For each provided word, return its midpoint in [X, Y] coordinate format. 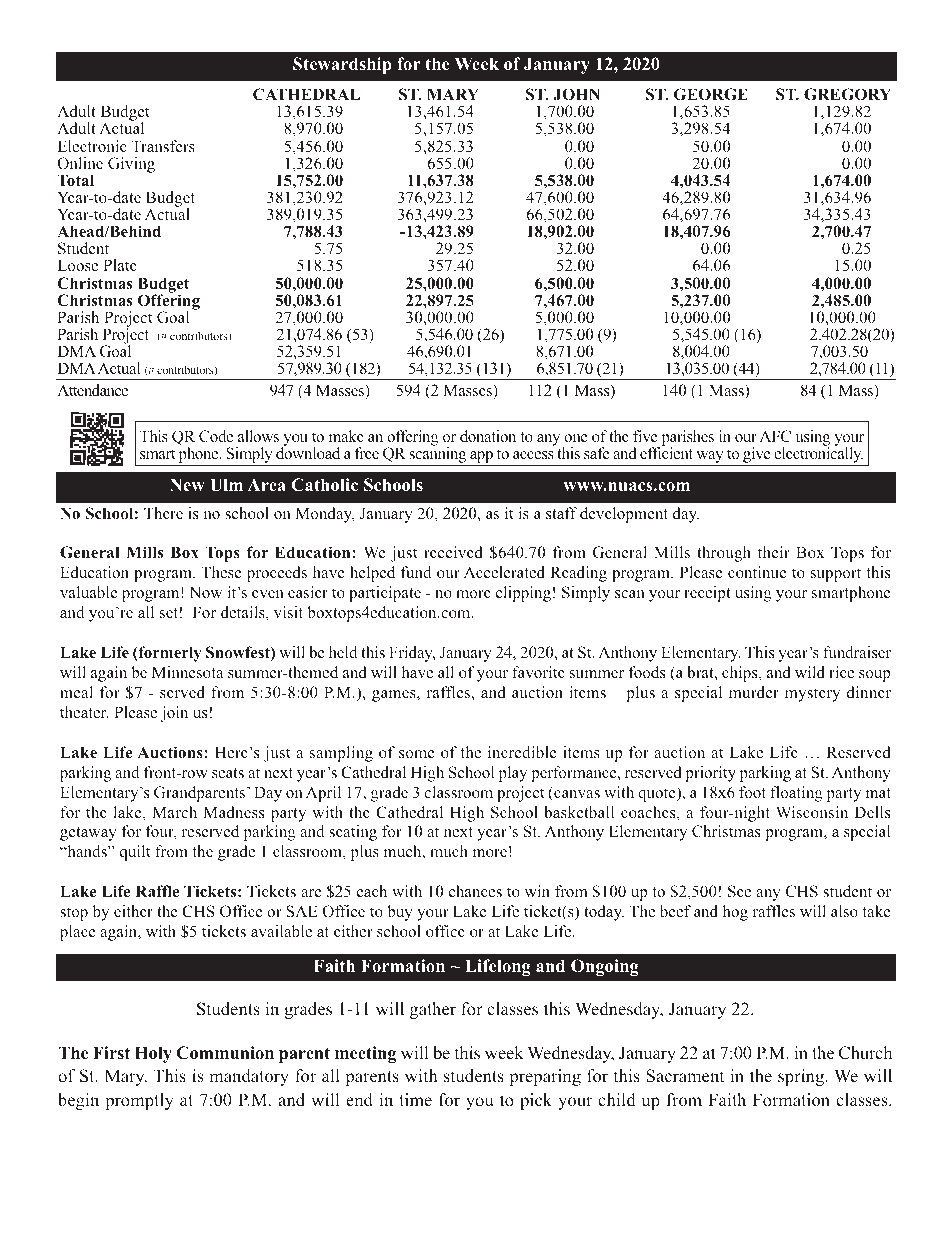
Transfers [163, 146]
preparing [545, 1077]
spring [802, 1077]
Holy [153, 1054]
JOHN [576, 94]
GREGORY [847, 94]
